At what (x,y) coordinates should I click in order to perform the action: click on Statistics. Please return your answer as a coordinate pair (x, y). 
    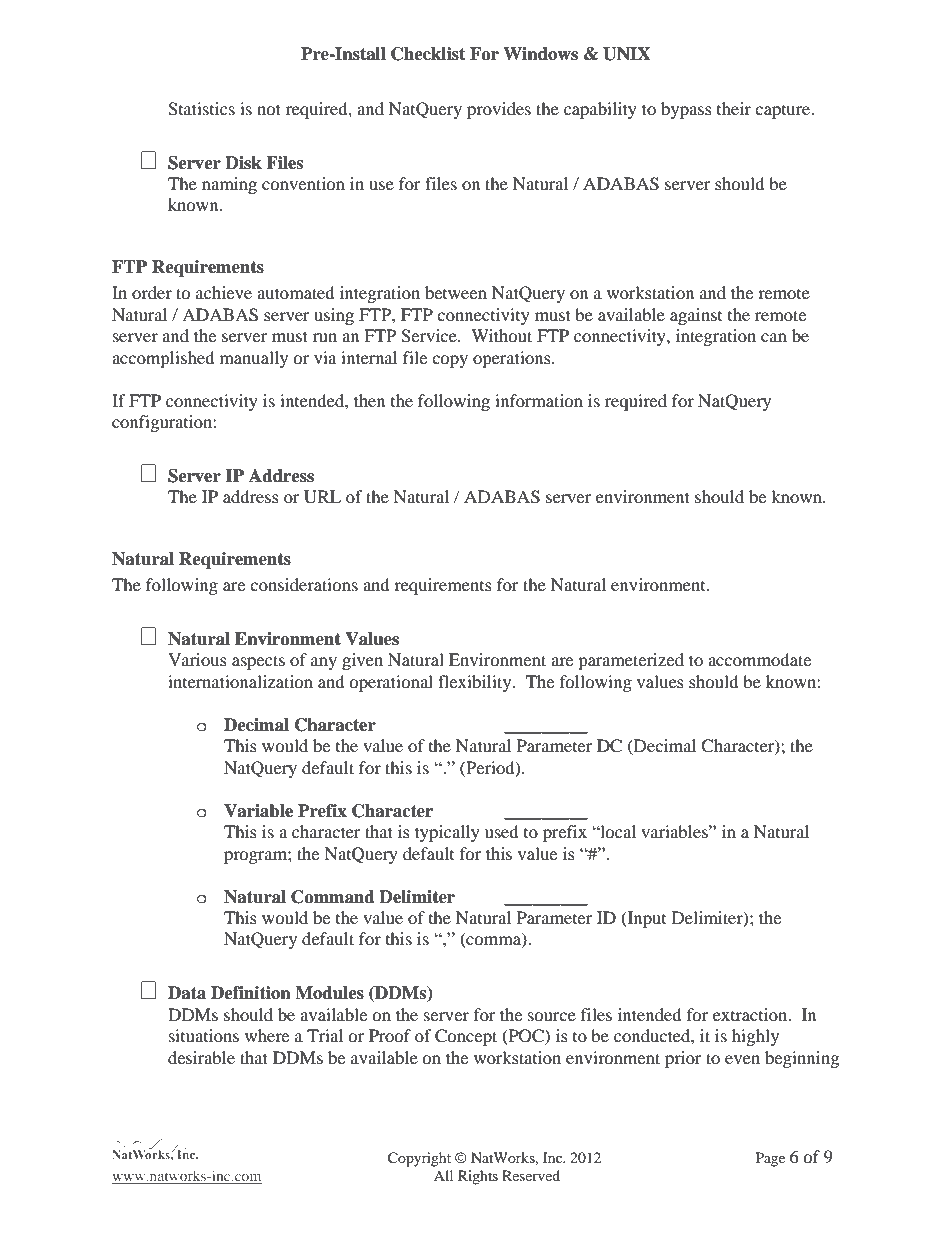
    Looking at the image, I should click on (201, 109).
